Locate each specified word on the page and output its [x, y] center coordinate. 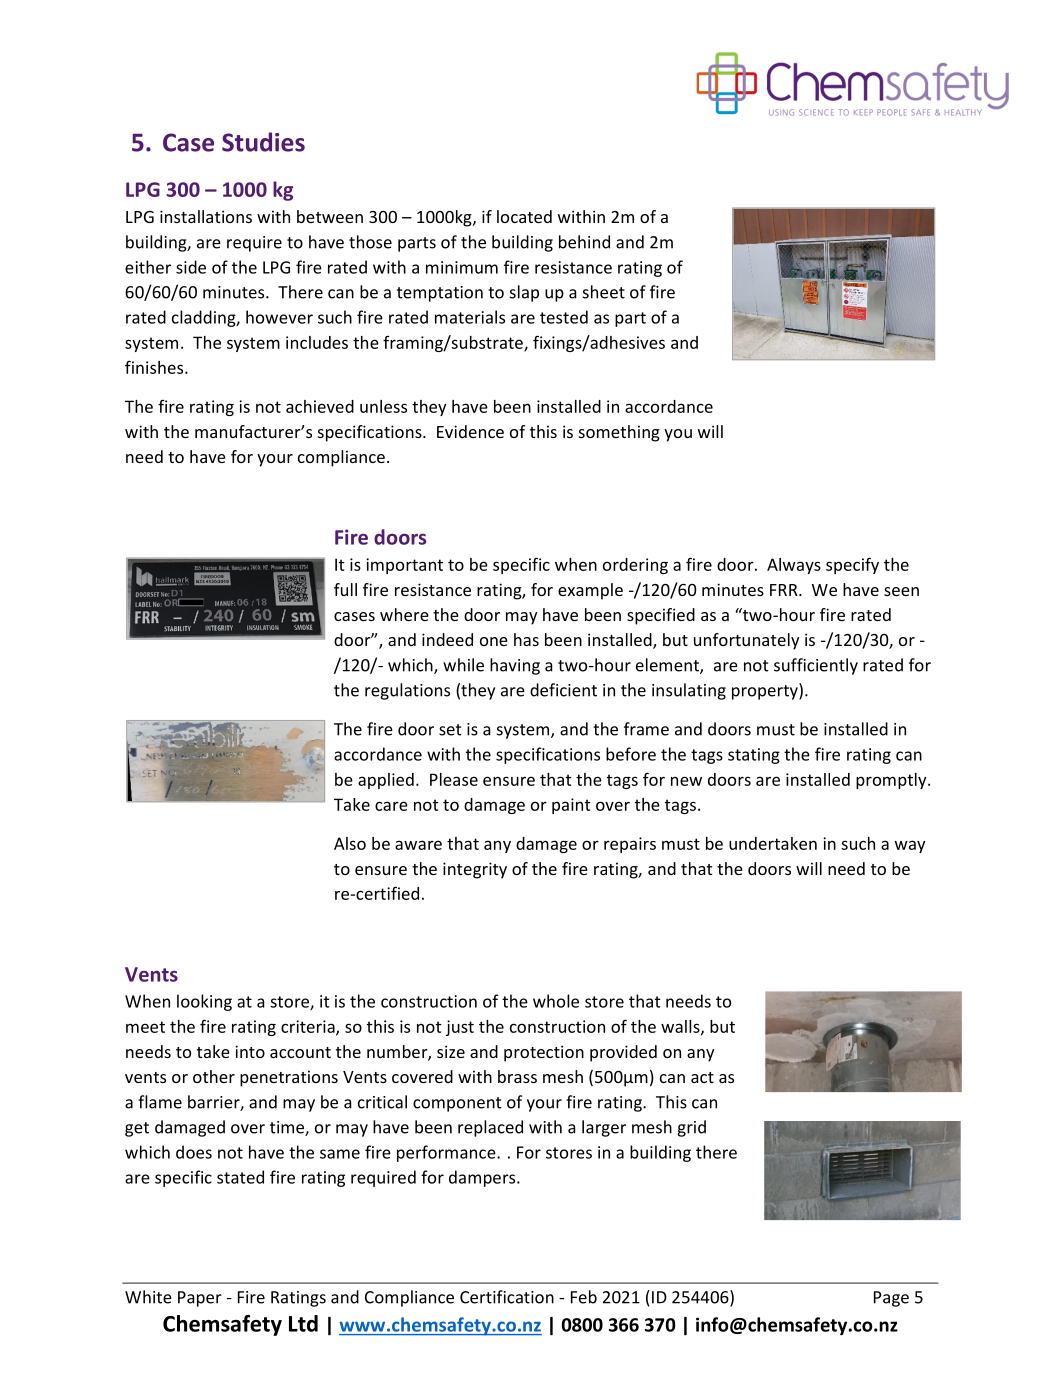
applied [386, 781]
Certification [507, 1297]
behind [584, 242]
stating [754, 756]
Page [891, 1299]
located [524, 216]
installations [206, 216]
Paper [200, 1299]
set [450, 730]
